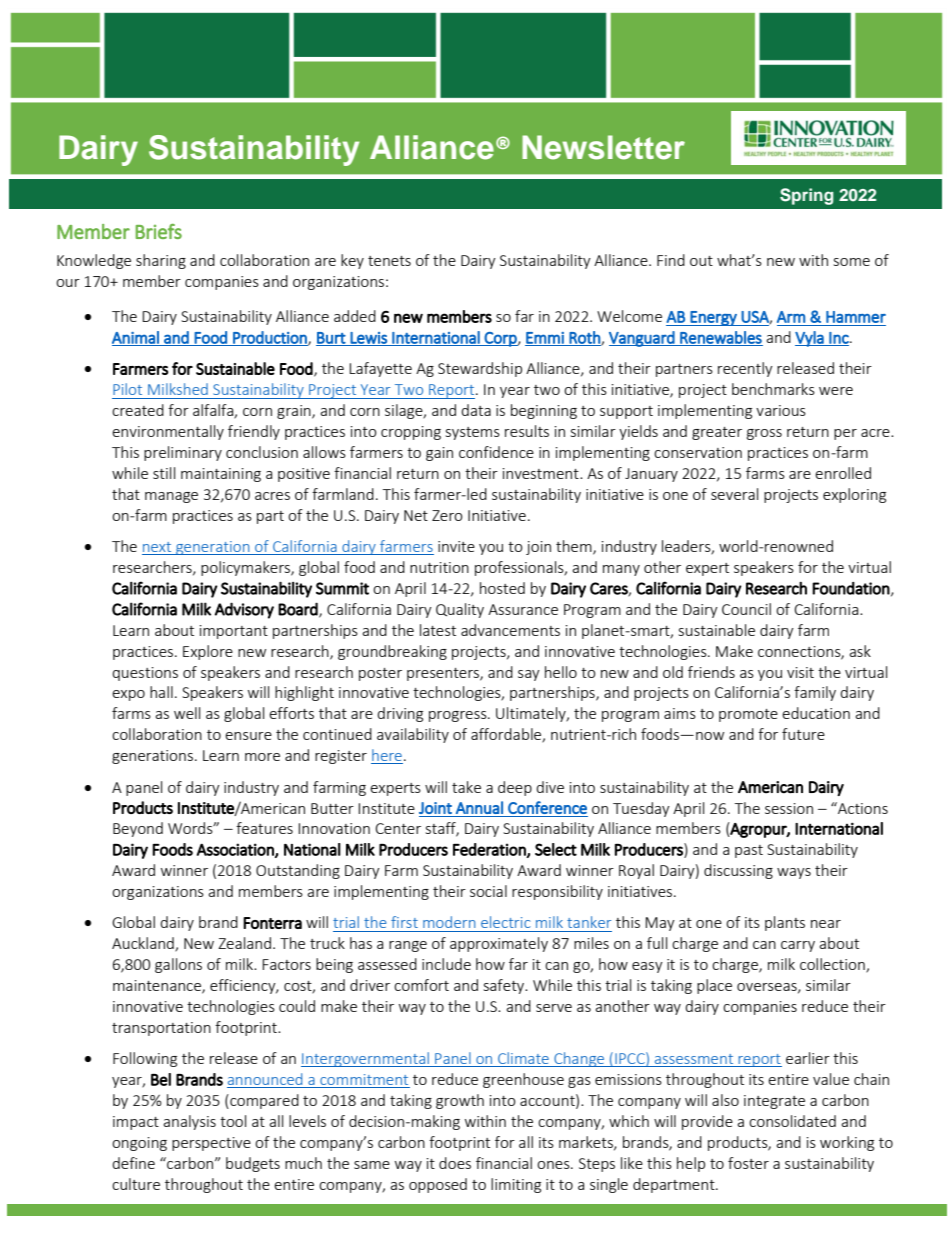 The width and height of the page is (952, 1233). I want to click on manage, so click(171, 497).
